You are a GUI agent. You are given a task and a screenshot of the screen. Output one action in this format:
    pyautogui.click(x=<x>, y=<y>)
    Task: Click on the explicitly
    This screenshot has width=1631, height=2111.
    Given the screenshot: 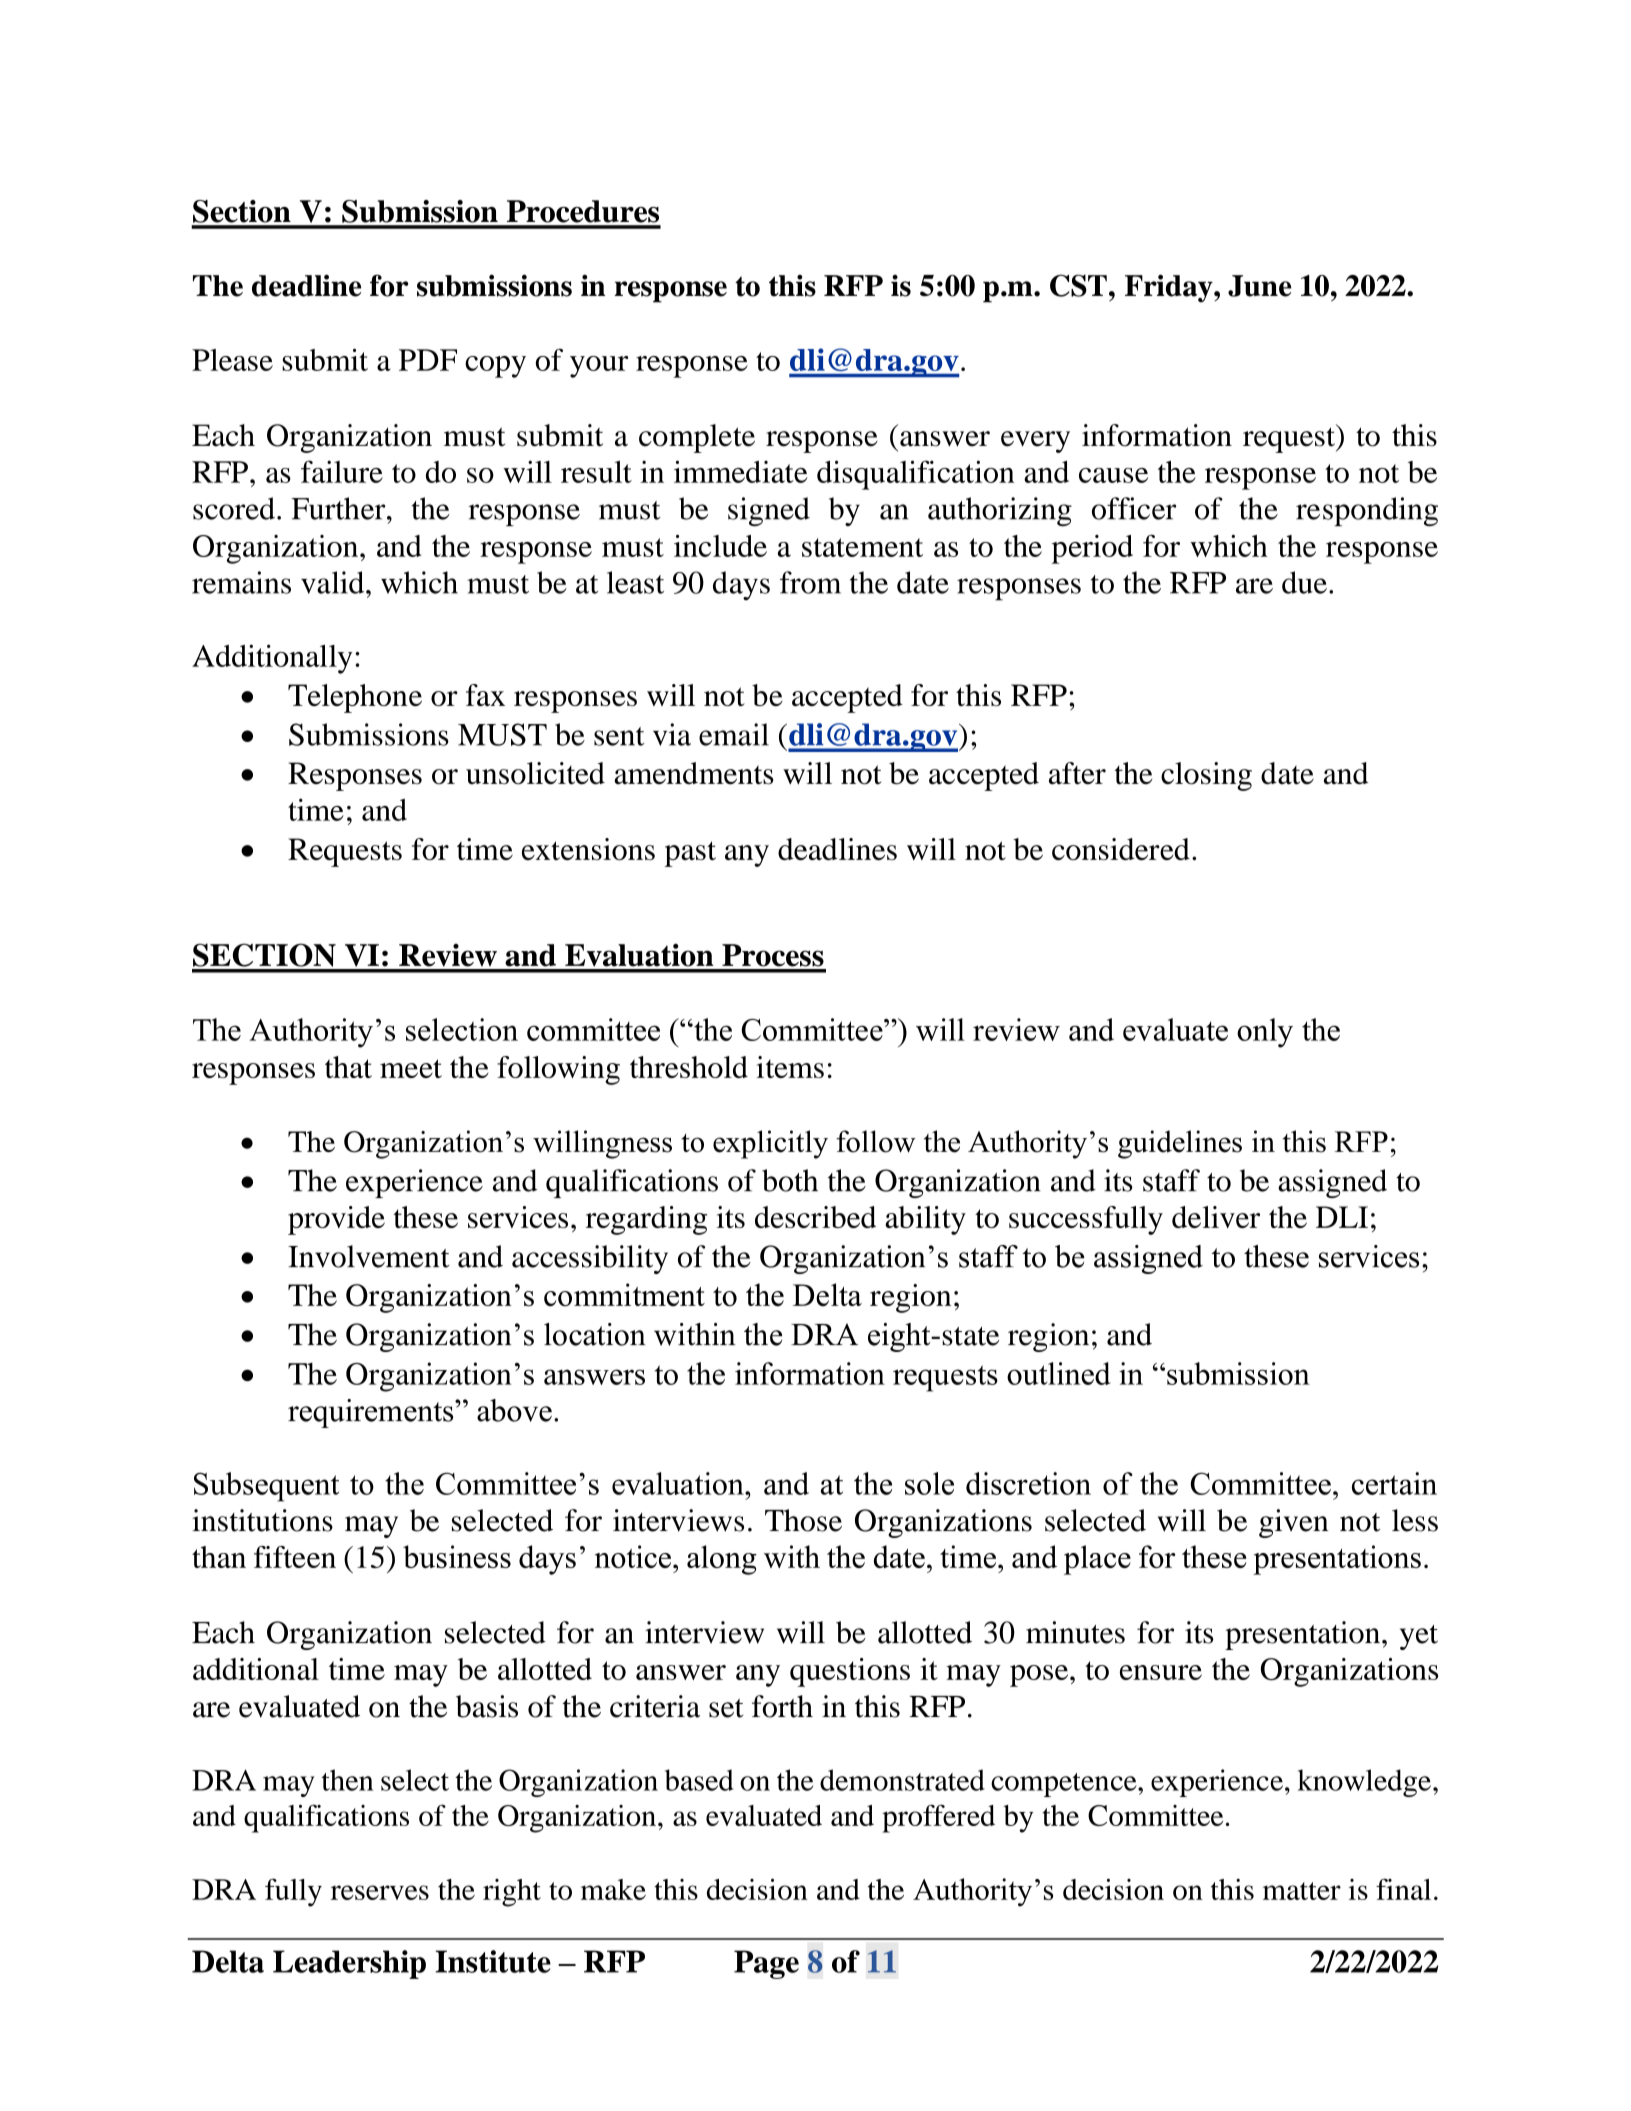 What is the action you would take?
    pyautogui.click(x=770, y=1144)
